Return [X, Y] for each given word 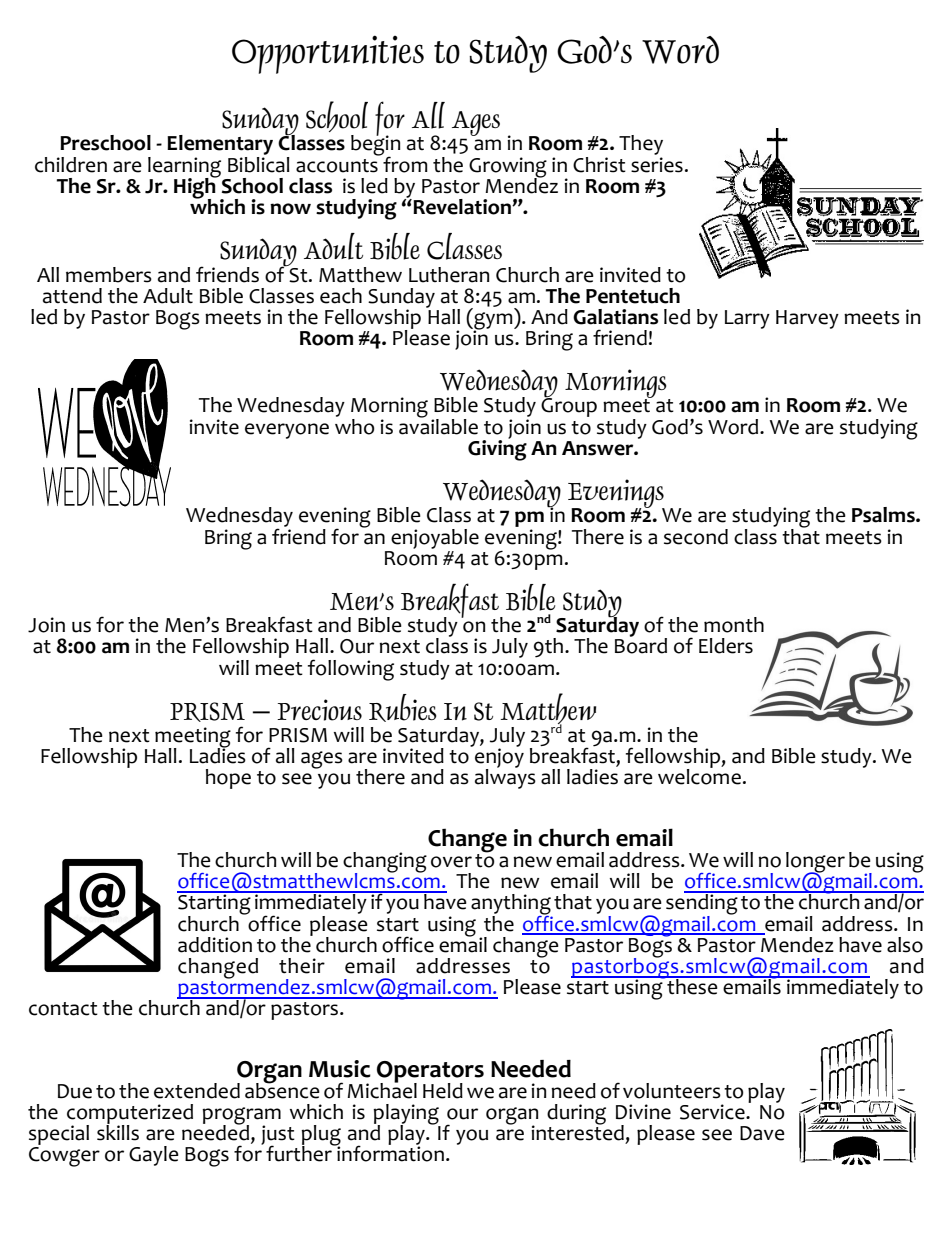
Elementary [220, 146]
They [641, 146]
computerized [130, 1115]
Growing [508, 168]
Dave [762, 1133]
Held [443, 1091]
